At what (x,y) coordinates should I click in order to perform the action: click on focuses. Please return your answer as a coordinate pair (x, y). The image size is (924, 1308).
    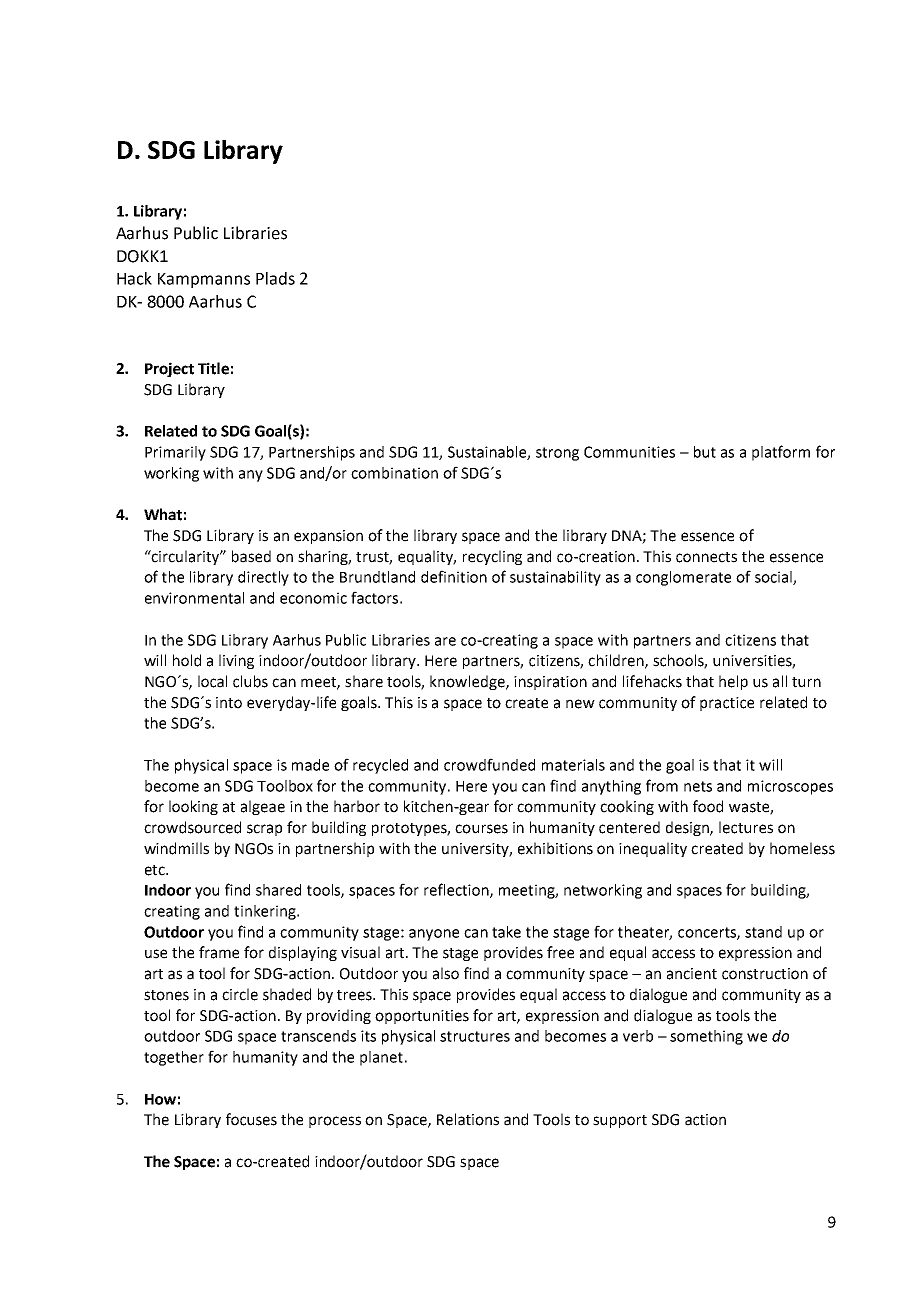
    Looking at the image, I should click on (251, 1119).
